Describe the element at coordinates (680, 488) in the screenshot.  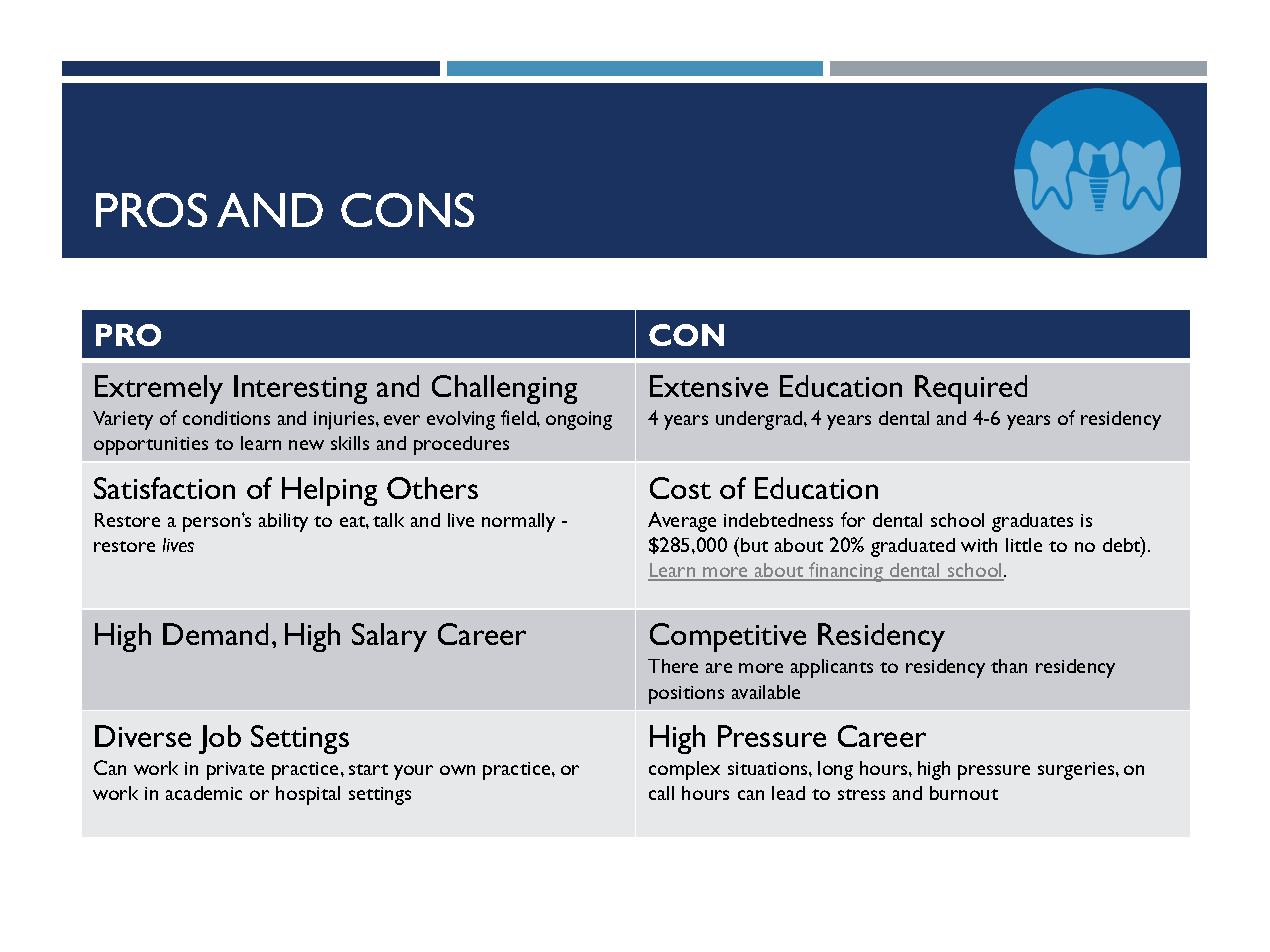
I see `Cost` at that location.
